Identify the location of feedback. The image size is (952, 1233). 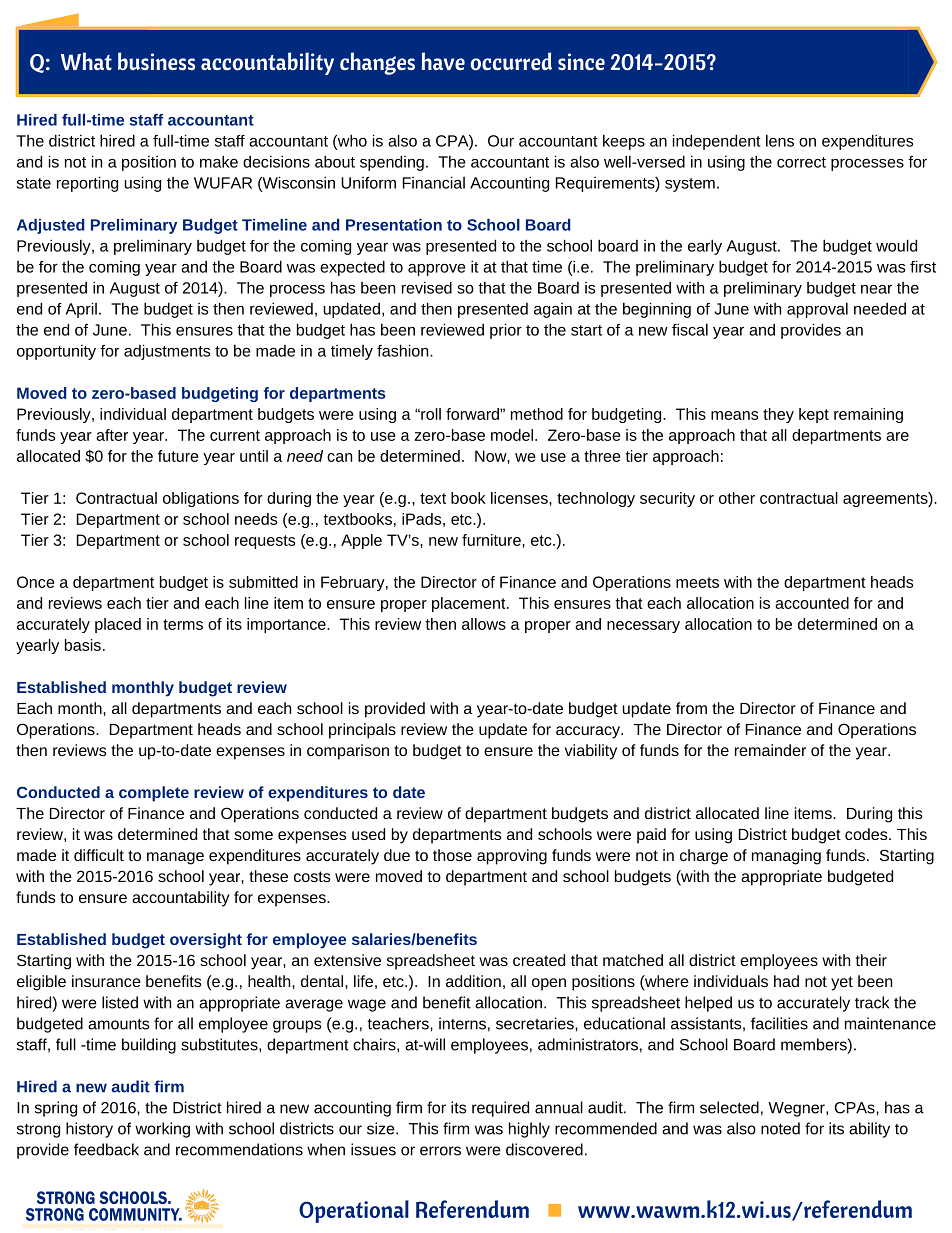
(106, 1149).
